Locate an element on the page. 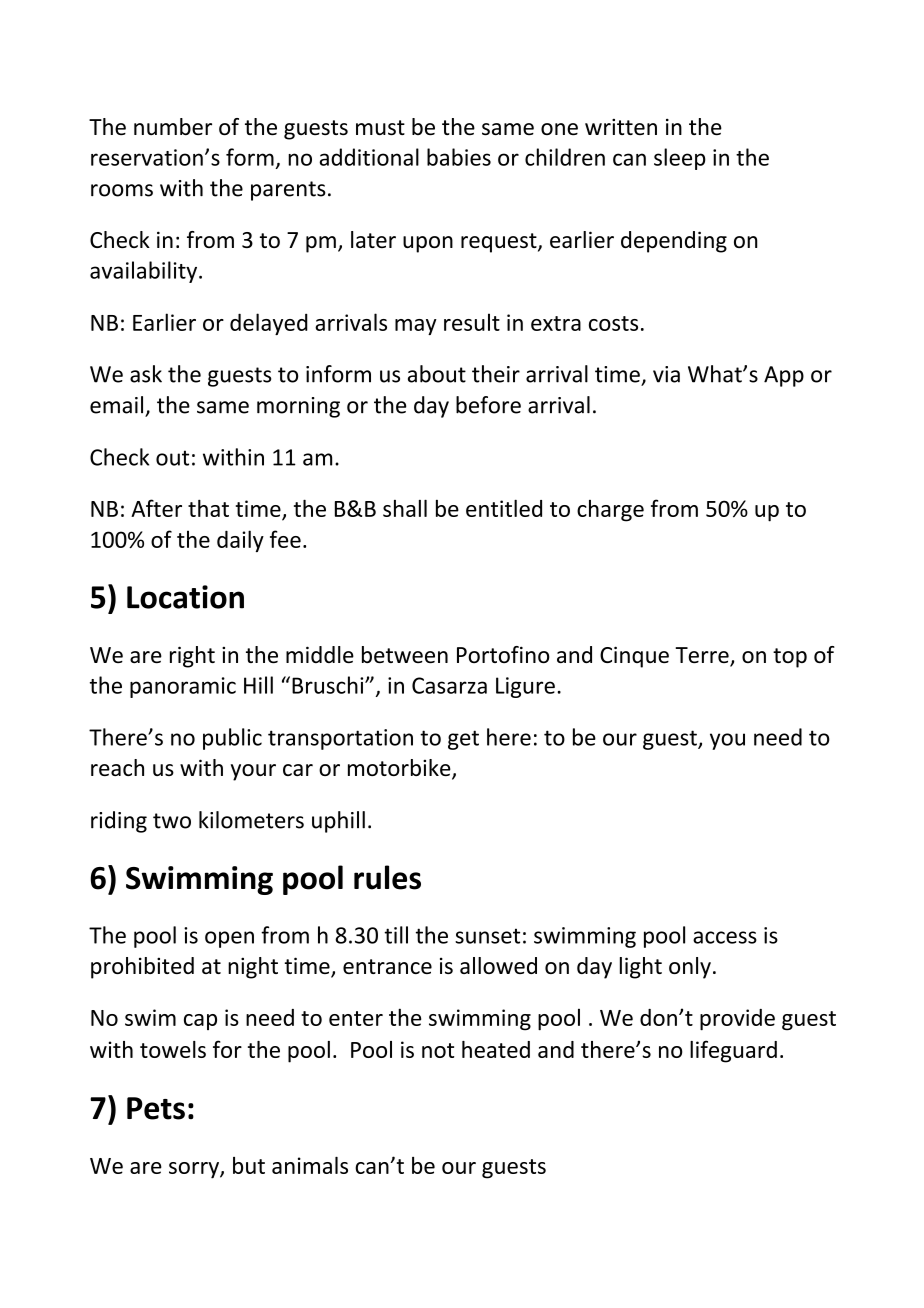 This document has height=1308, width=924. charge is located at coordinates (610, 511).
